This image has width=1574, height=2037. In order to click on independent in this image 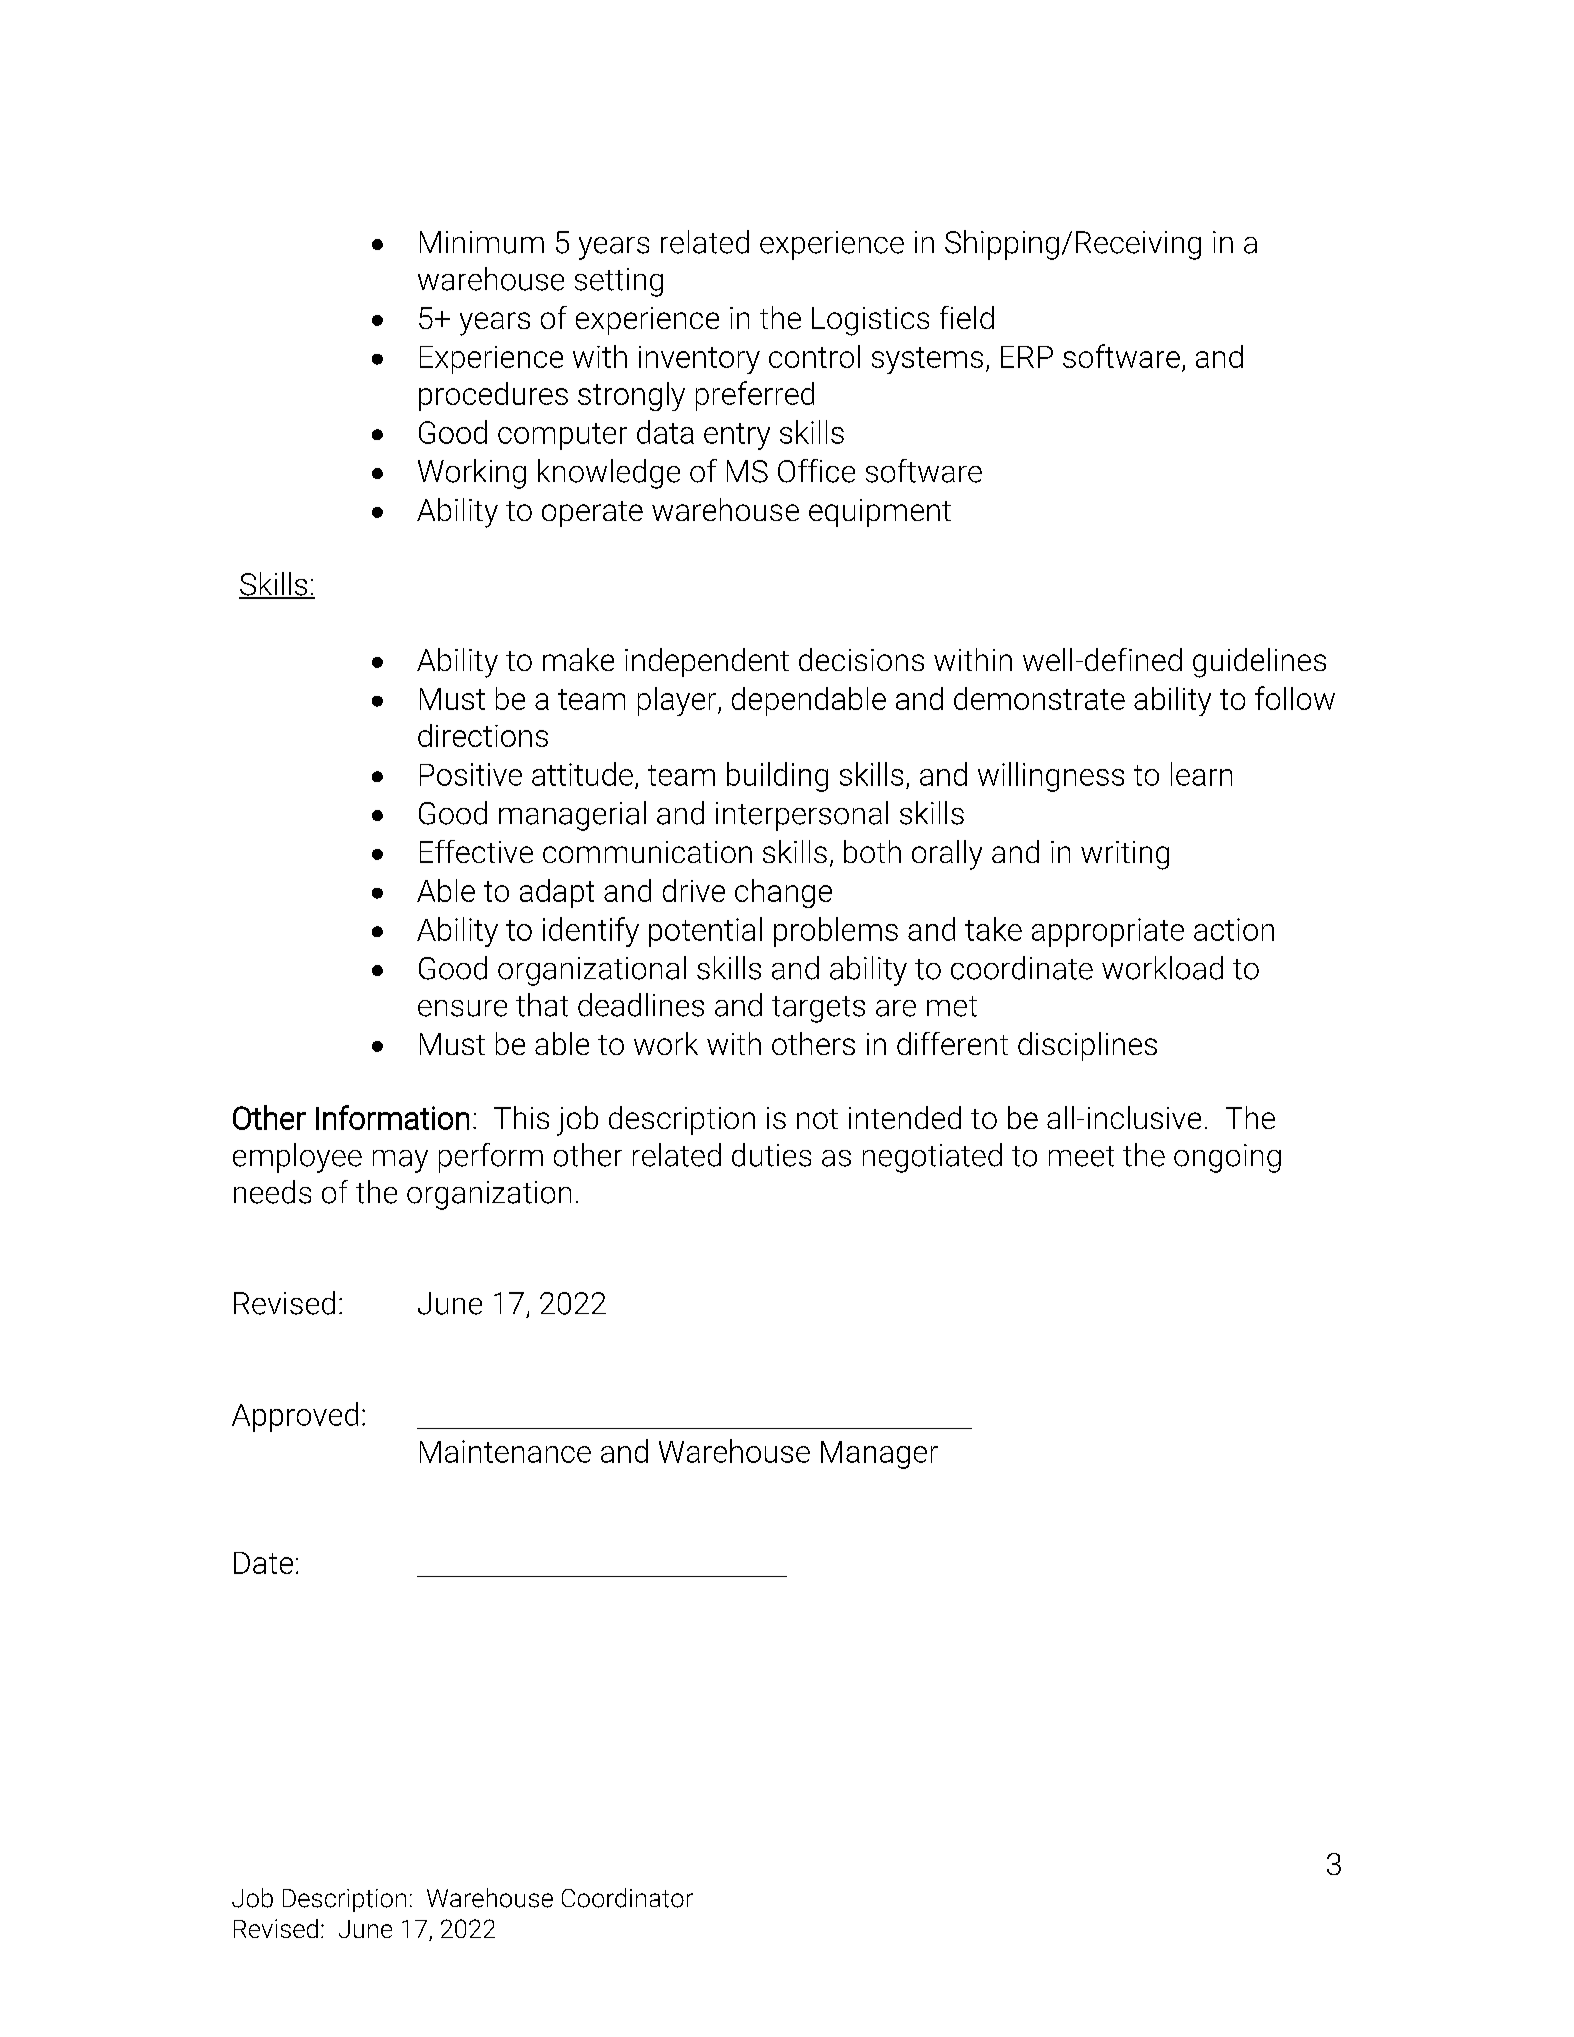, I will do `click(707, 662)`.
